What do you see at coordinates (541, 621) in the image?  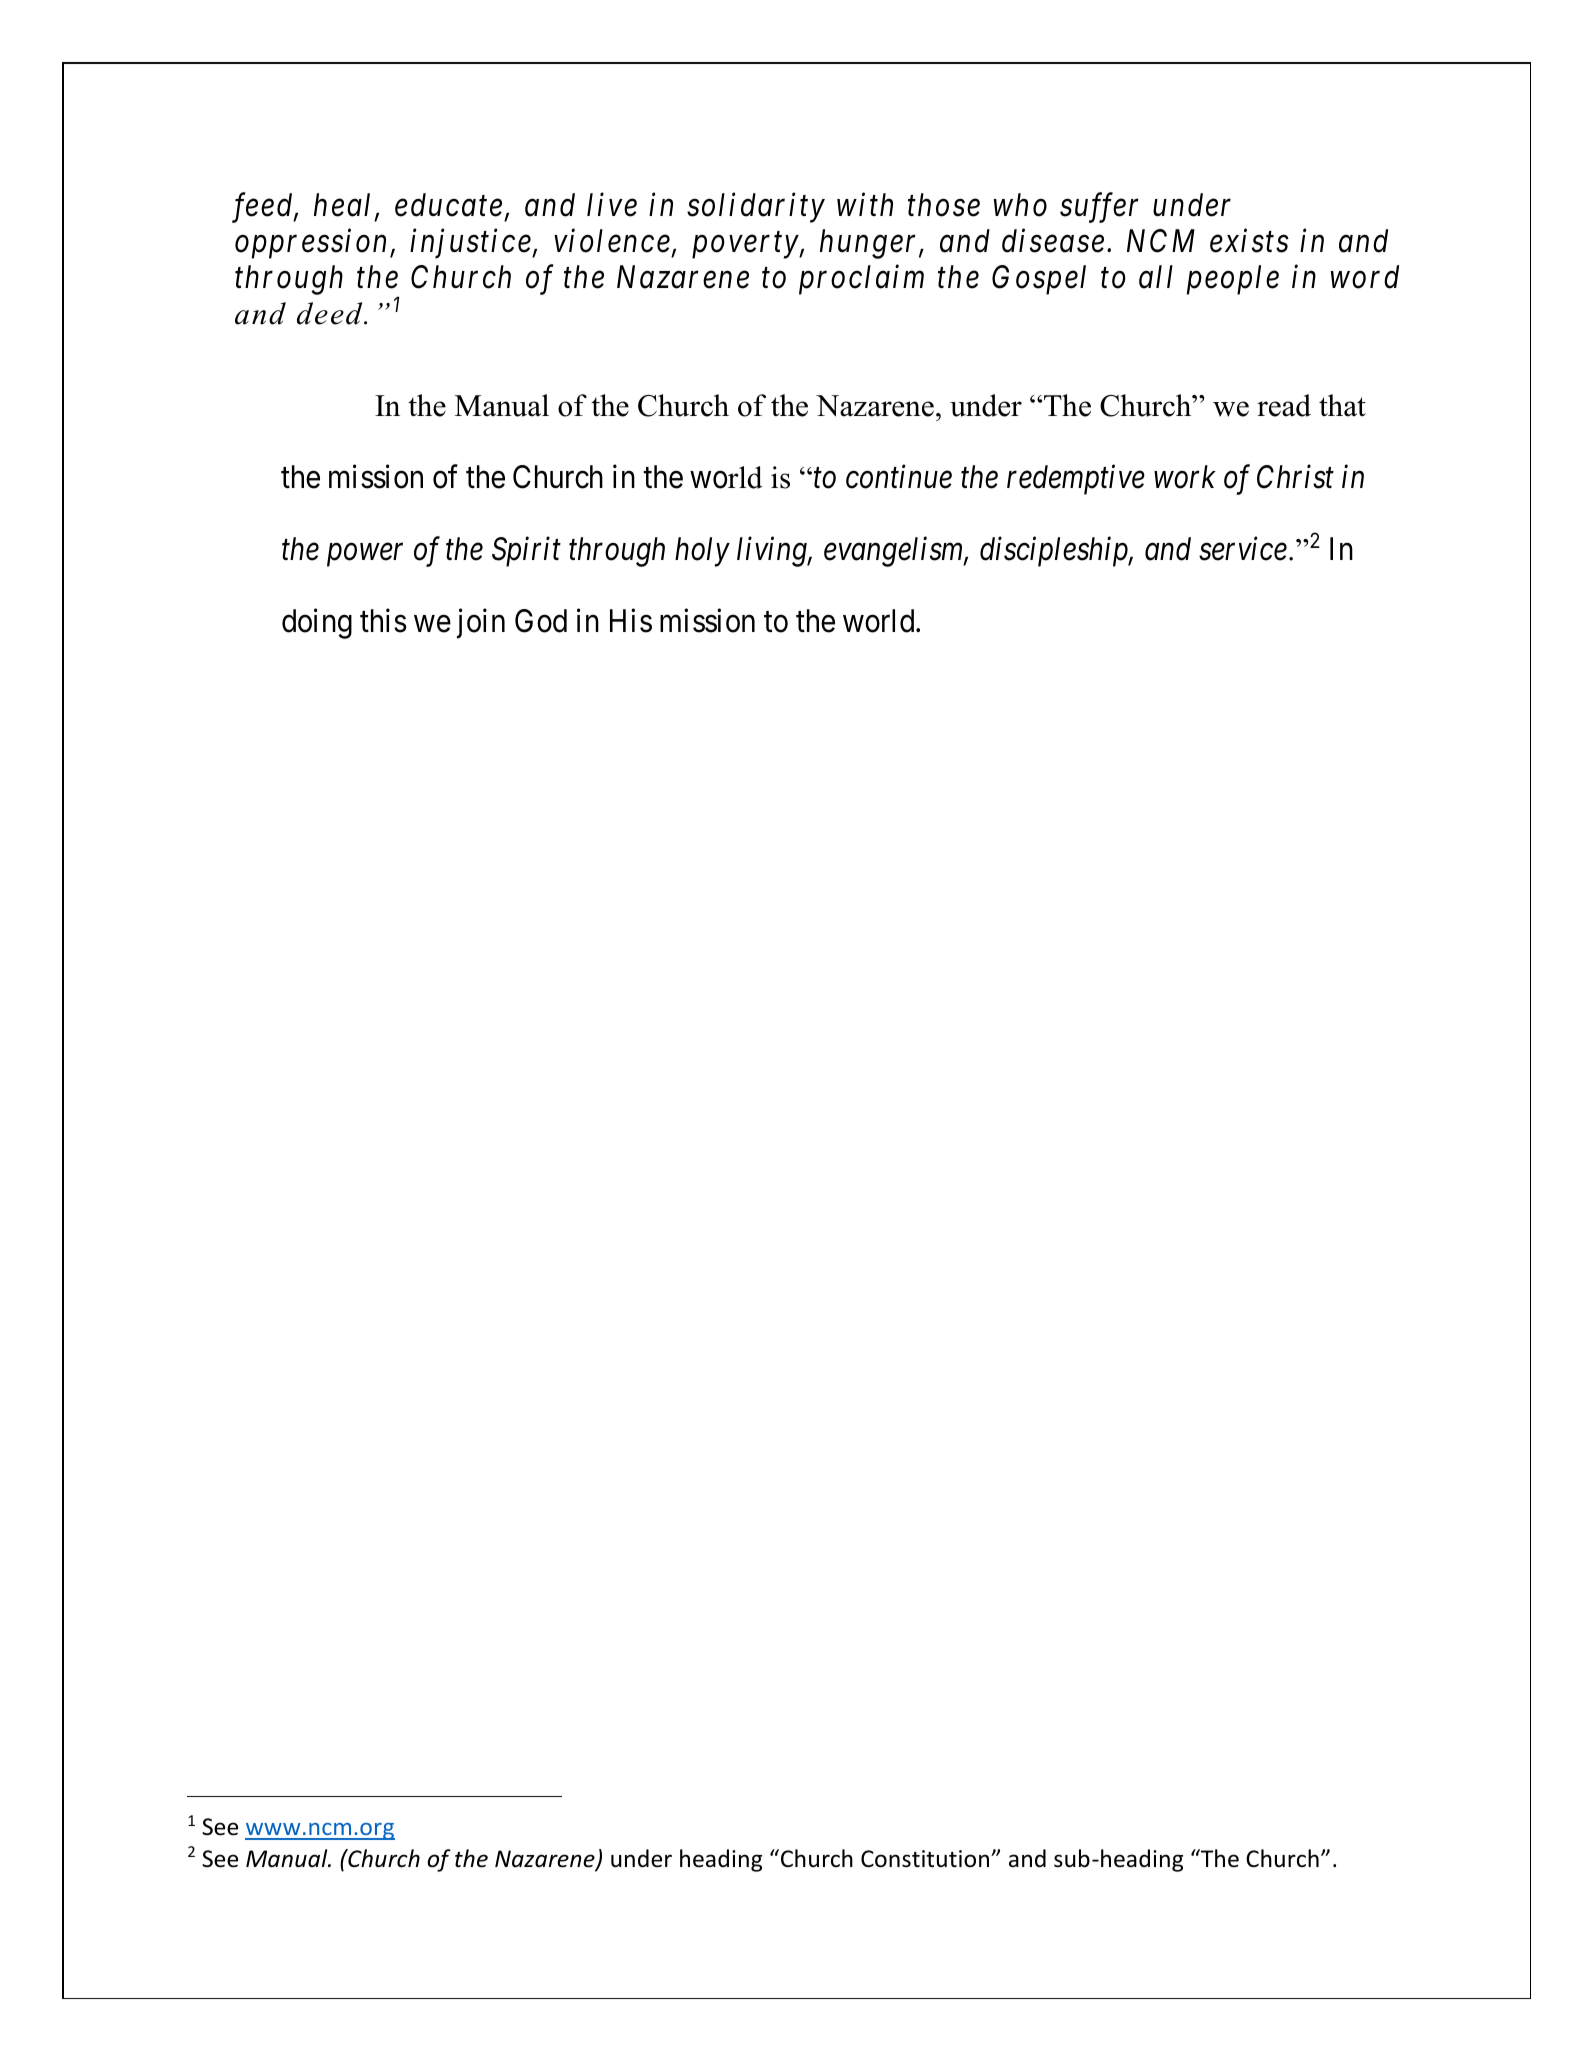 I see `God` at bounding box center [541, 621].
